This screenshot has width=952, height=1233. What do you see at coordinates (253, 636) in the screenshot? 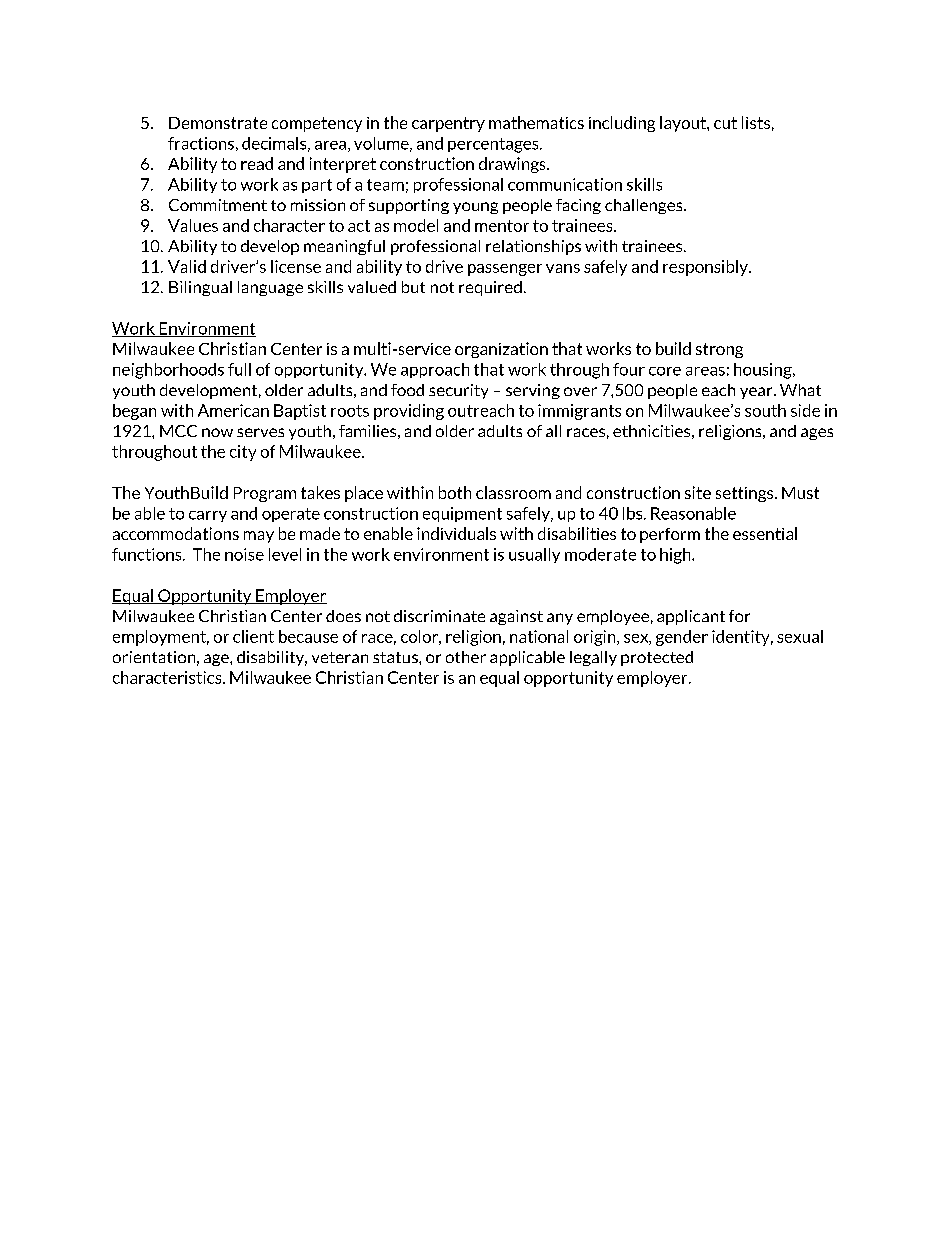
I see `client` at bounding box center [253, 636].
